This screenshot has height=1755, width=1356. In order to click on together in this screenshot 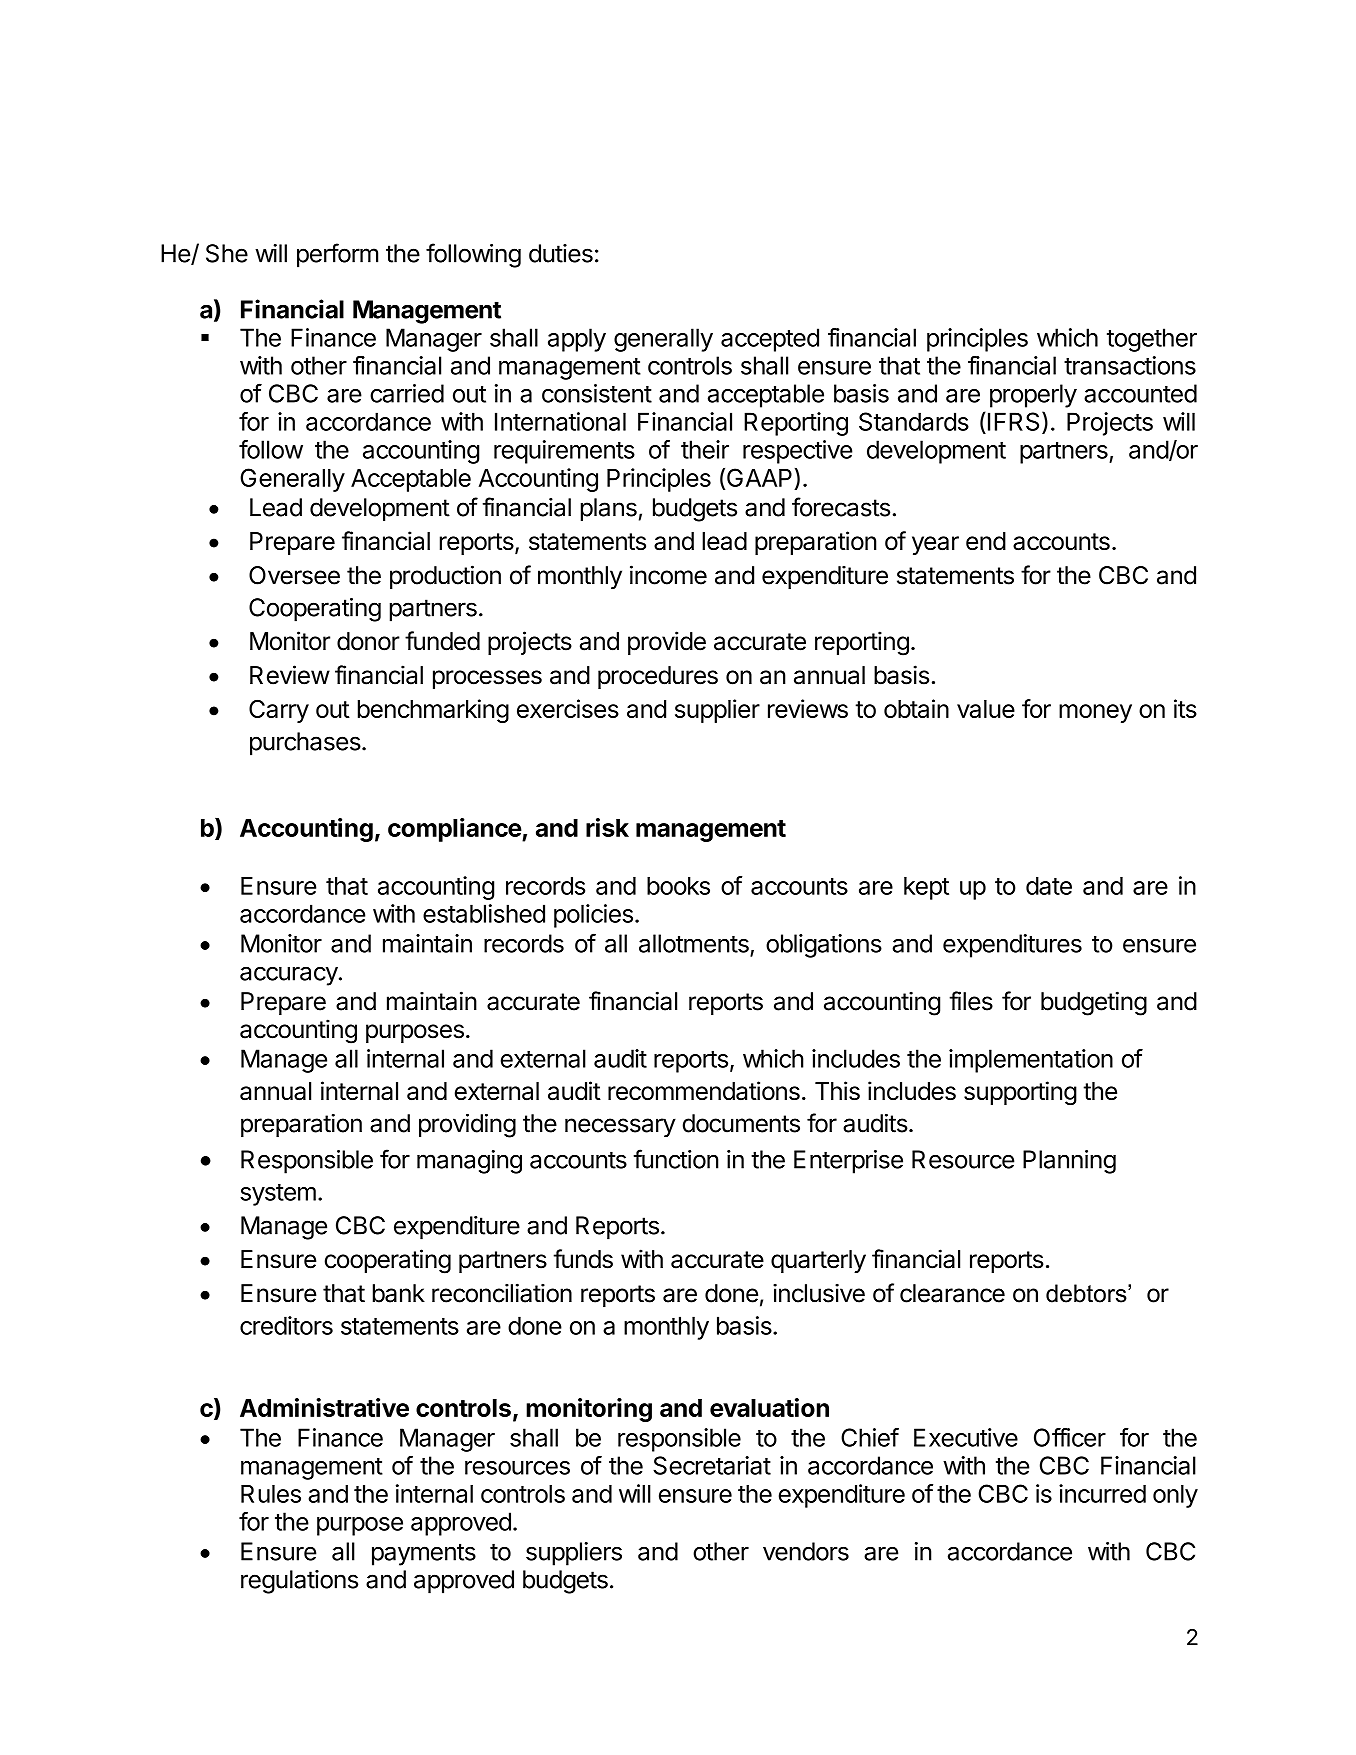, I will do `click(1152, 340)`.
